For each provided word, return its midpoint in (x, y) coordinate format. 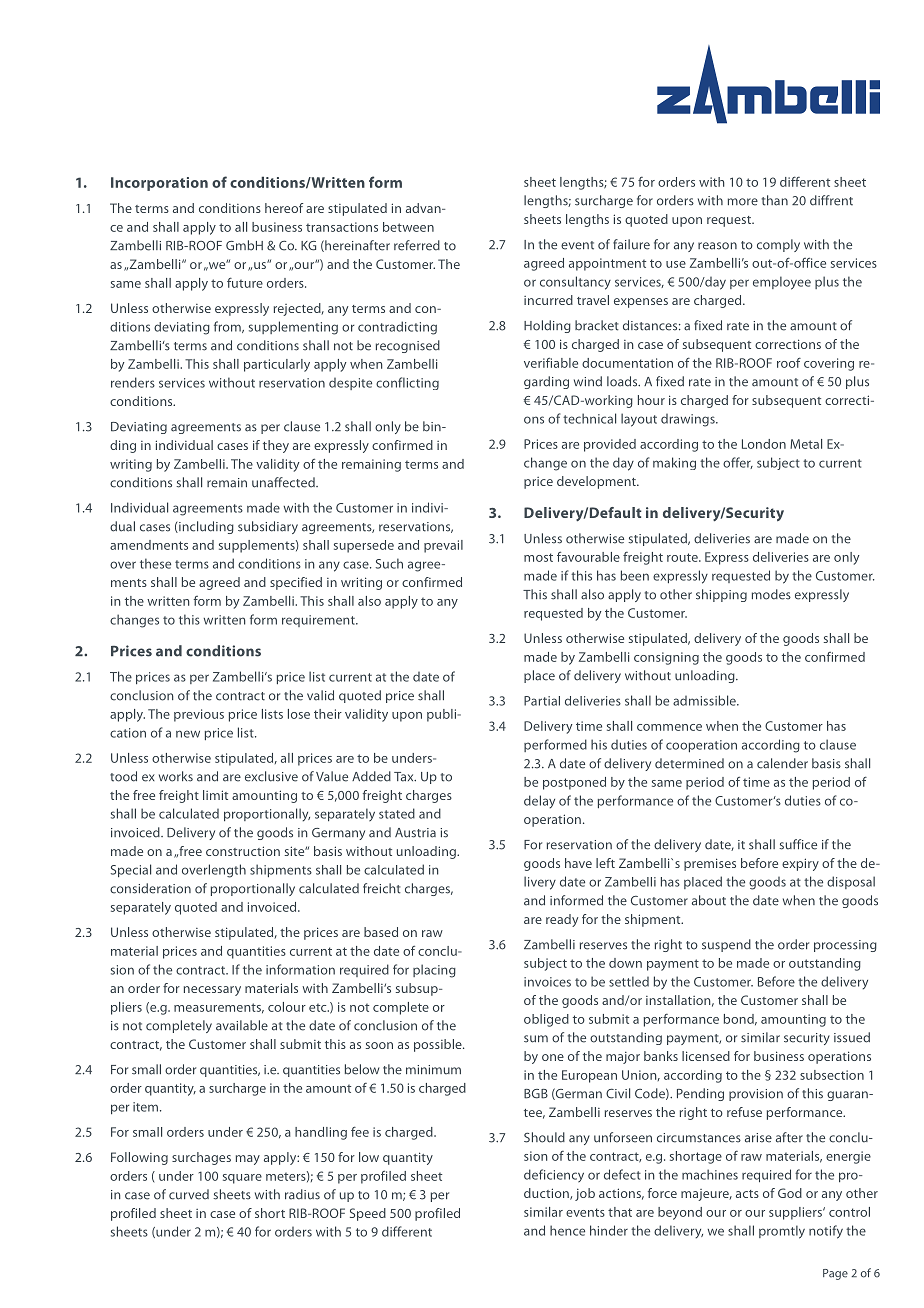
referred (417, 245)
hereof (284, 208)
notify (826, 1232)
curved (189, 1194)
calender (782, 763)
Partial (542, 701)
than (775, 200)
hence (567, 1230)
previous (199, 715)
